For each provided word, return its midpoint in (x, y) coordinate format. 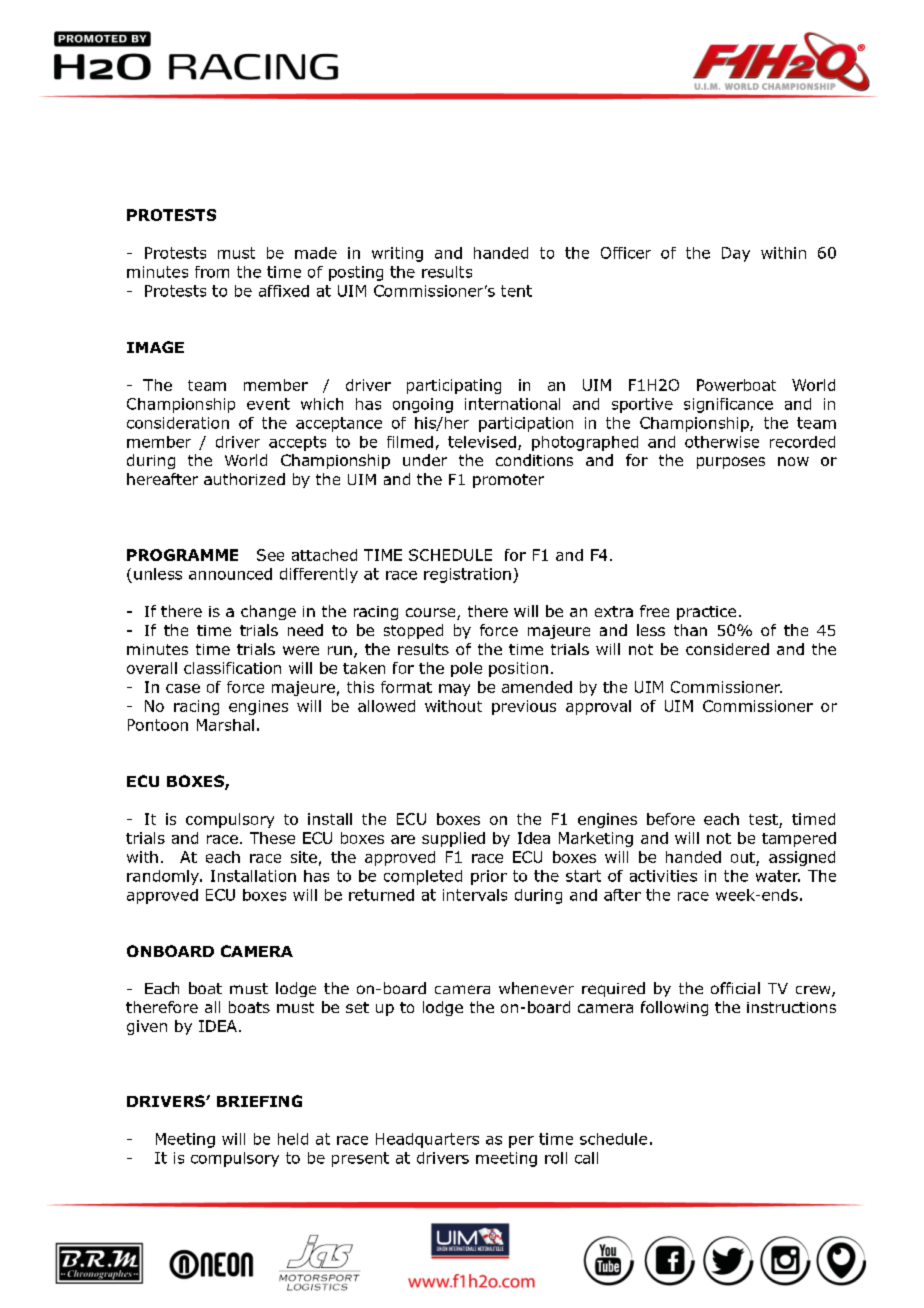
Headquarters (427, 1140)
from (212, 272)
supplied (453, 839)
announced (230, 574)
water (778, 876)
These (272, 838)
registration (467, 575)
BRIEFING (259, 1101)
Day (736, 254)
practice (706, 613)
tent (516, 291)
